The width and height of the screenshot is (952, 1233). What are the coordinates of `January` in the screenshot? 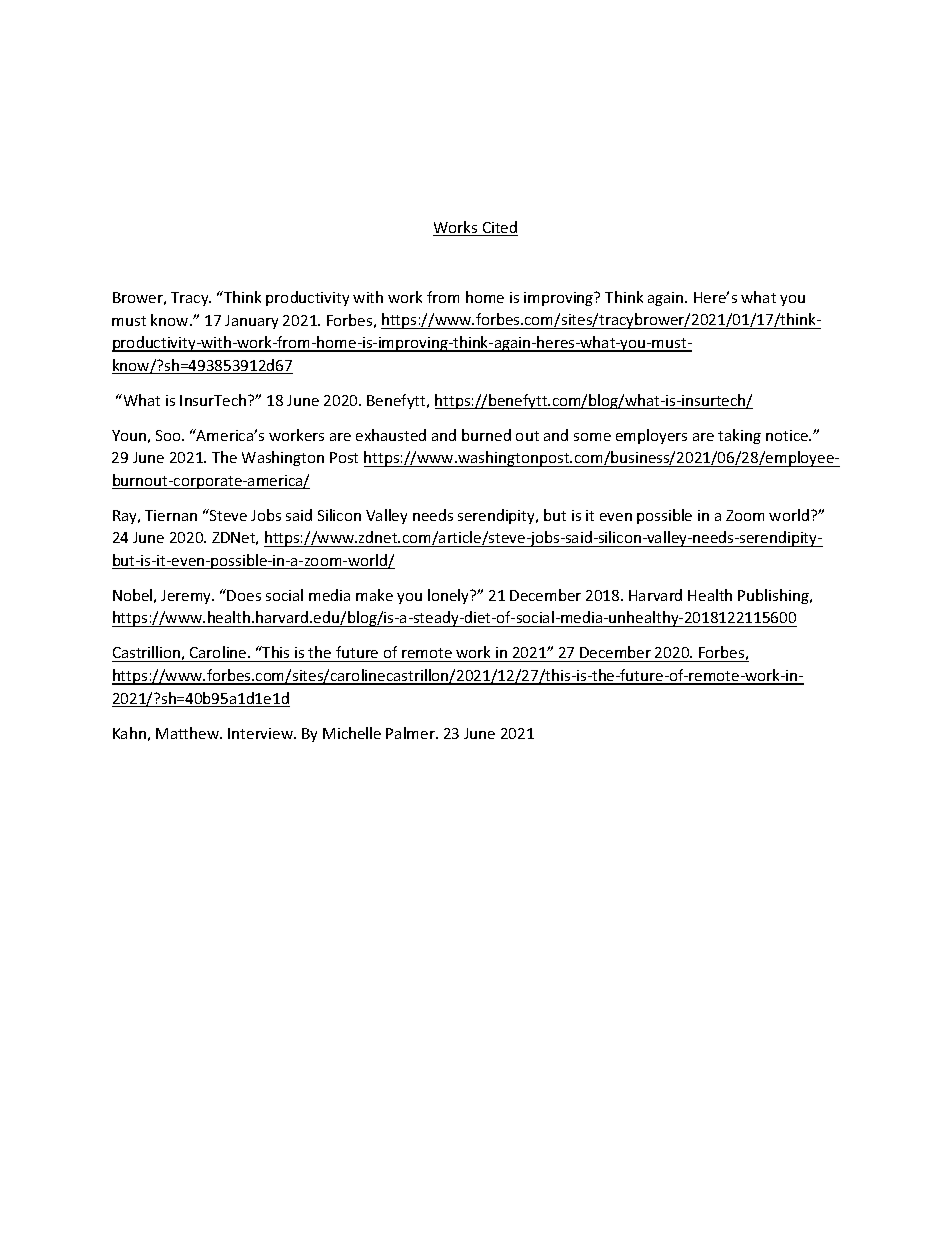 It's located at (251, 322).
